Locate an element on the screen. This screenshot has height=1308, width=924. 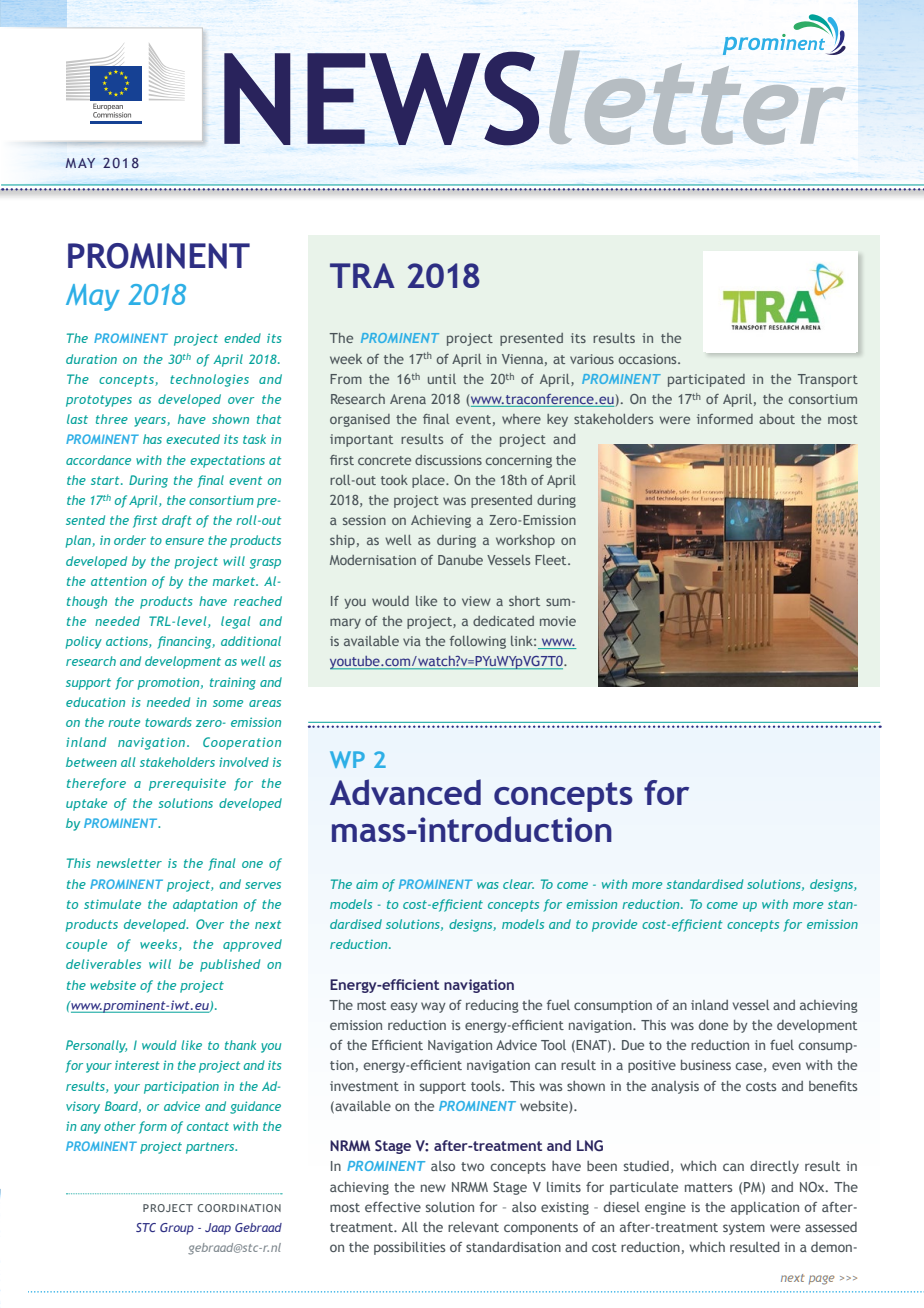
Group is located at coordinates (177, 1229).
